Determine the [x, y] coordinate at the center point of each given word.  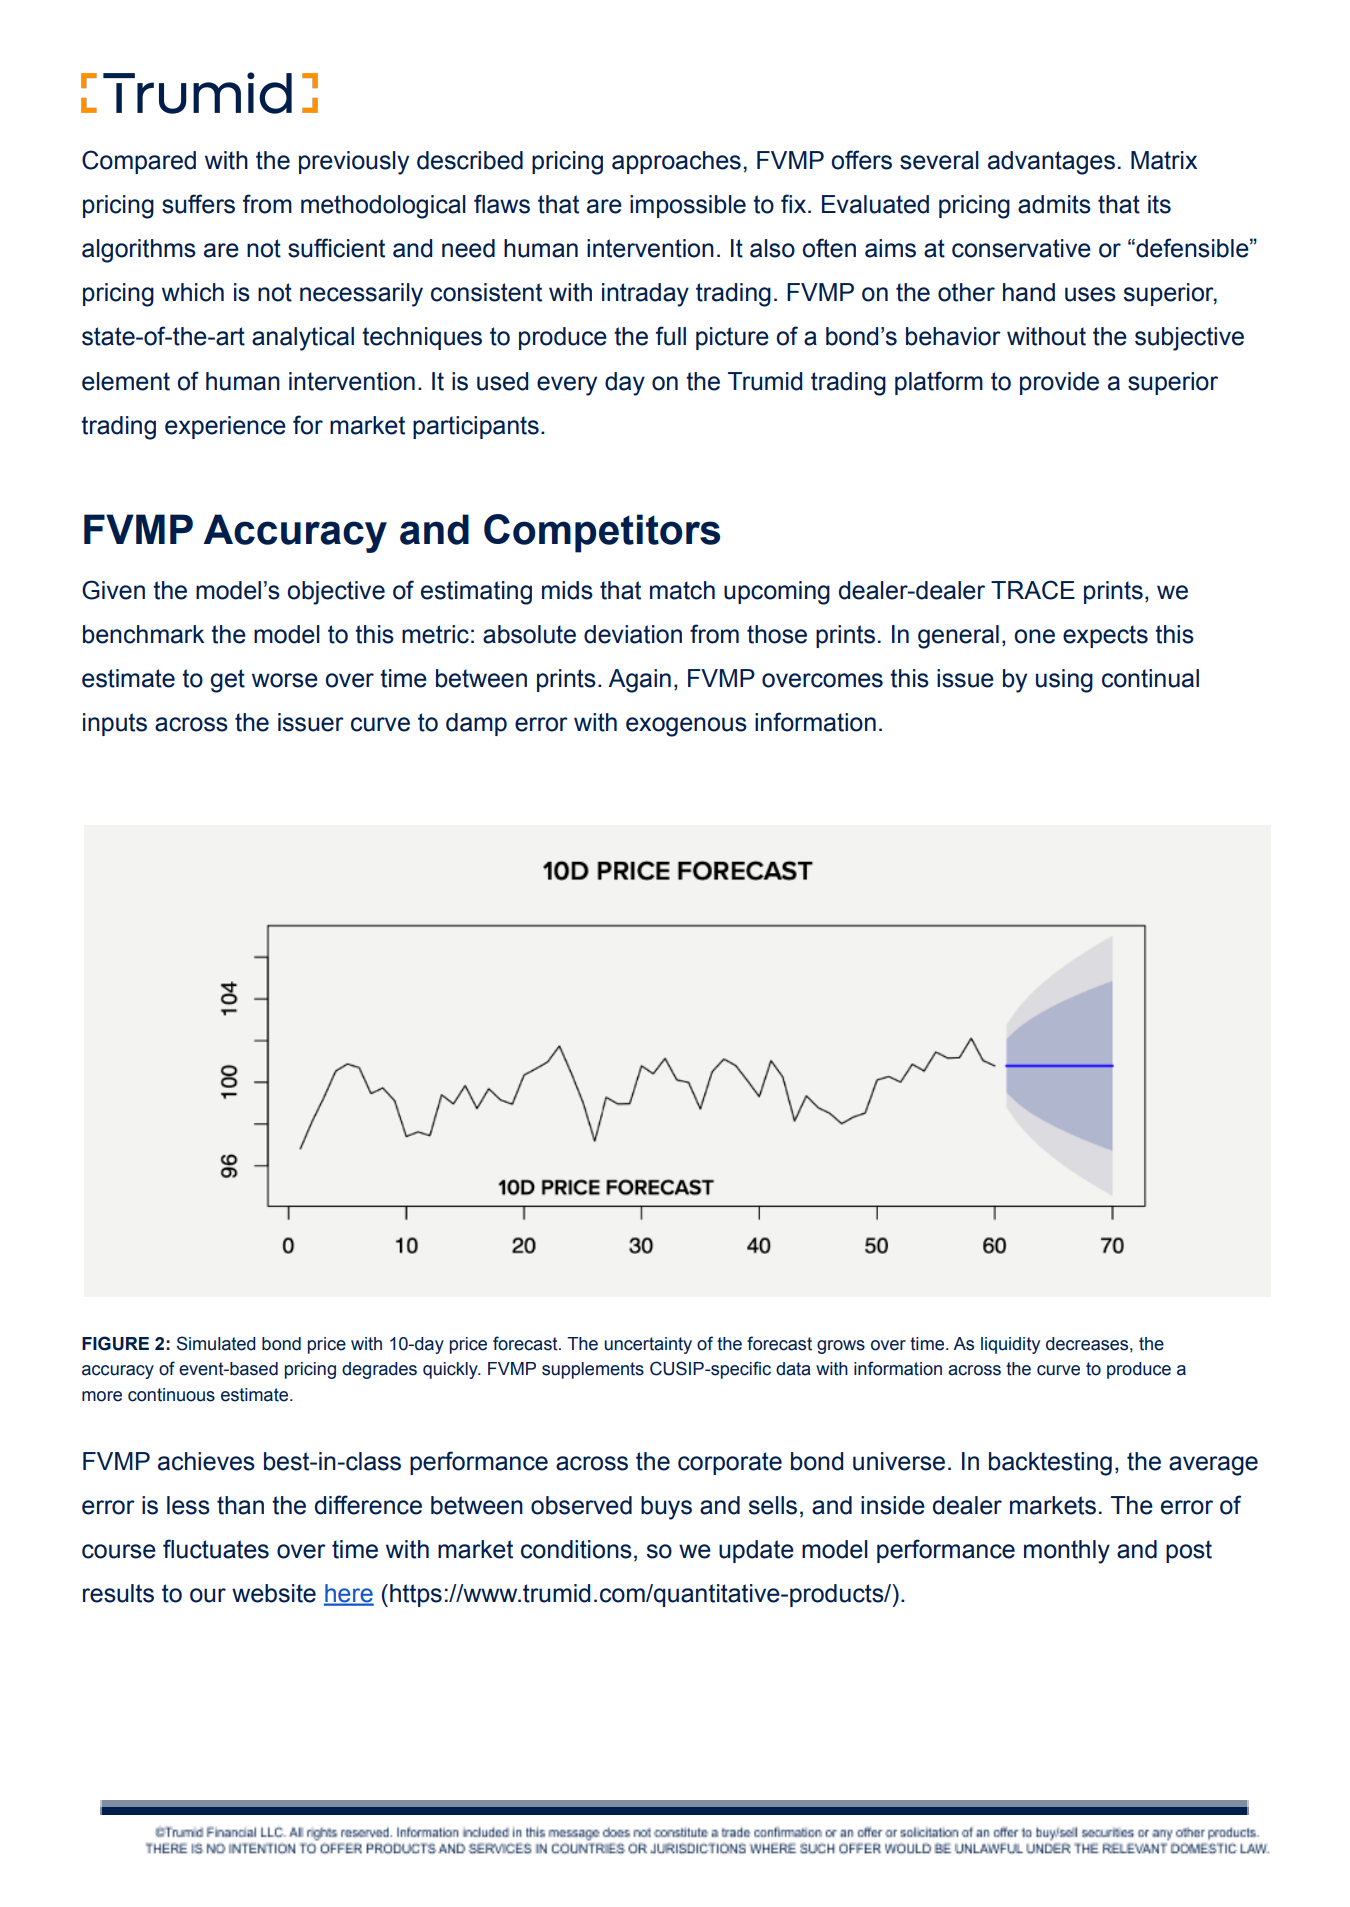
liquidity [1010, 1345]
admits [1054, 204]
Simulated [216, 1343]
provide [1059, 383]
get [227, 681]
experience [225, 427]
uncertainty [648, 1345]
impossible [688, 206]
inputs [115, 724]
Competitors [602, 533]
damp [476, 724]
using [1064, 681]
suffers [198, 204]
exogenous [686, 727]
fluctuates [216, 1549]
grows [841, 1347]
